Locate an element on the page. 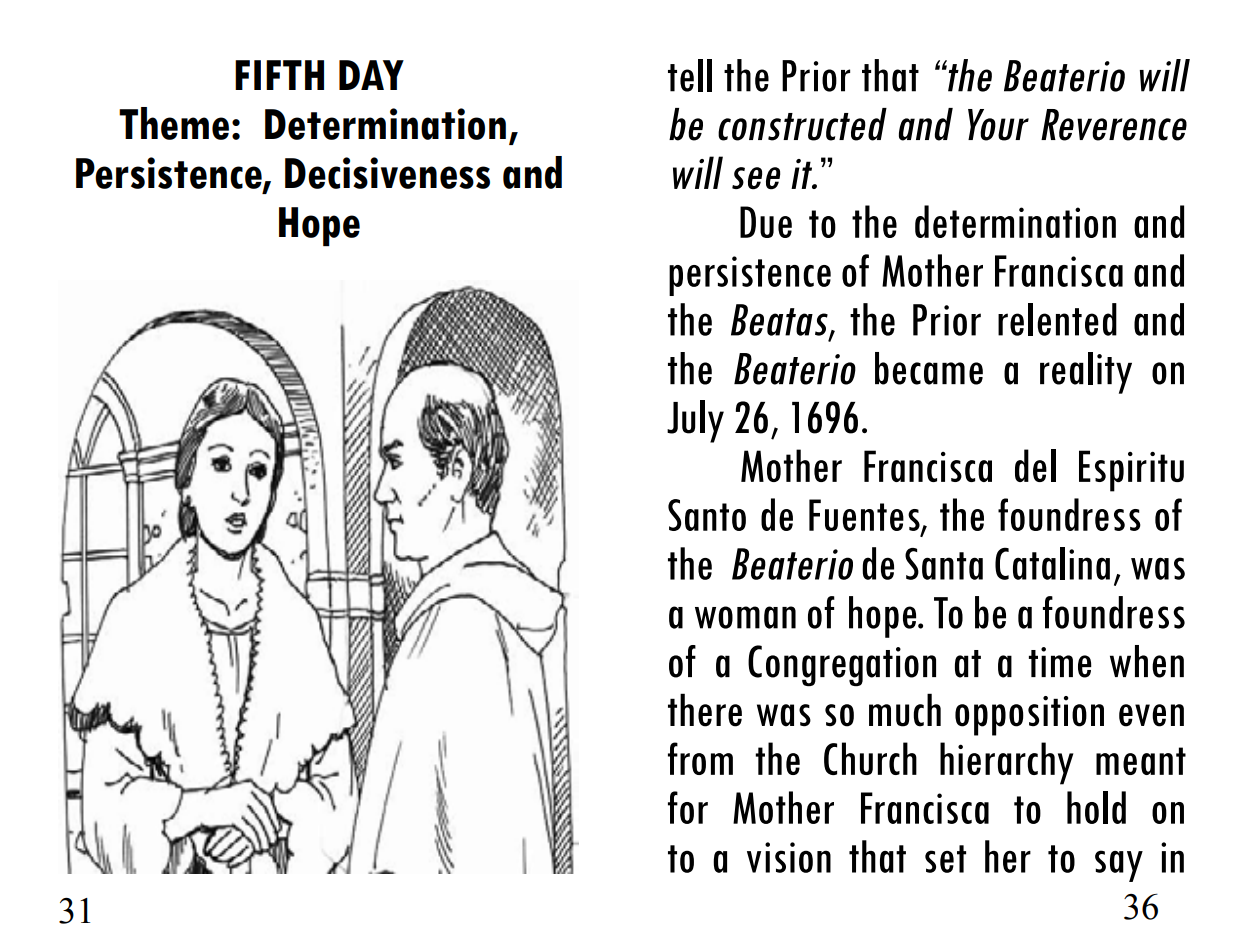  relented is located at coordinates (1057, 319).
